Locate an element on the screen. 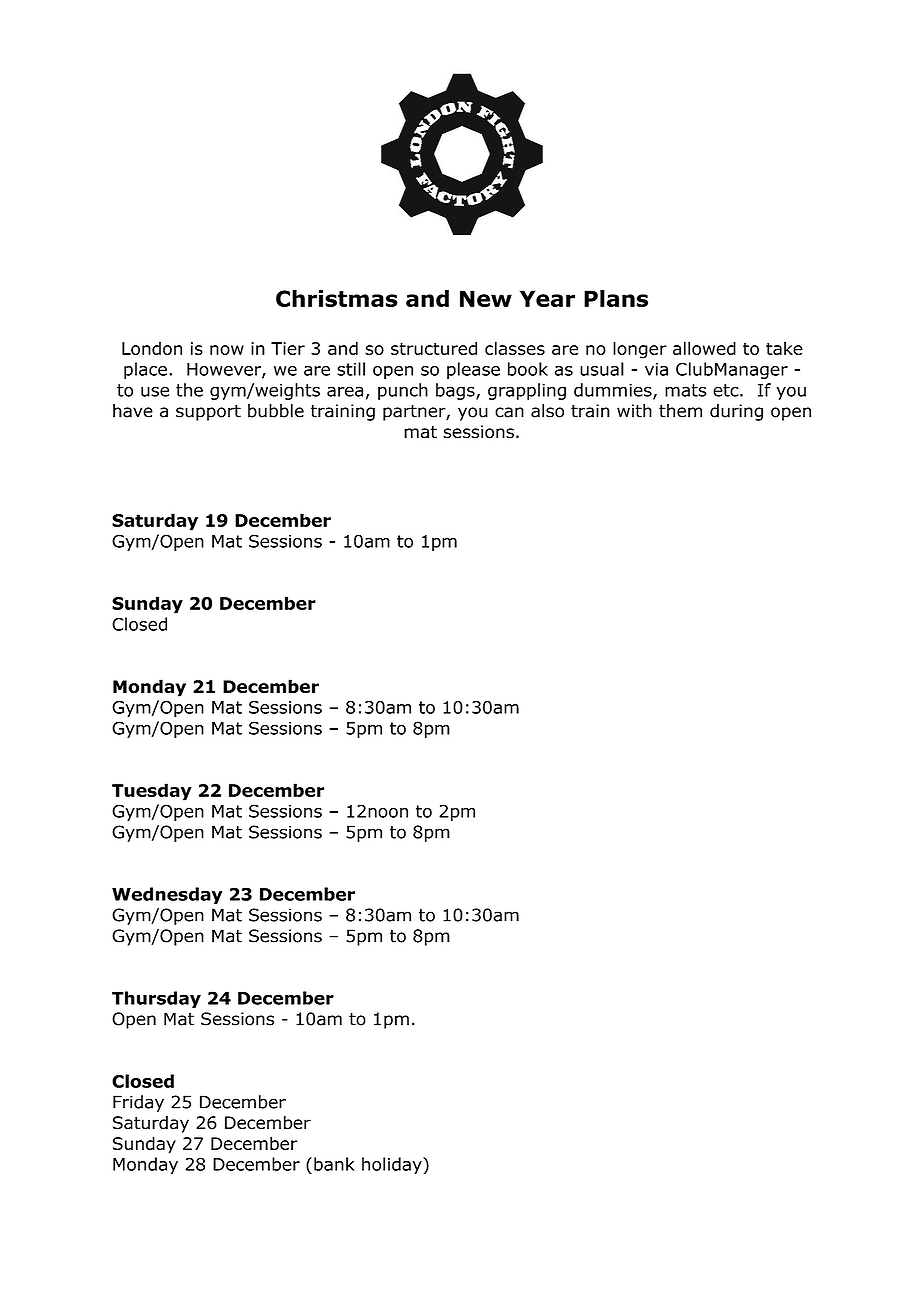  Tuesday is located at coordinates (152, 792).
